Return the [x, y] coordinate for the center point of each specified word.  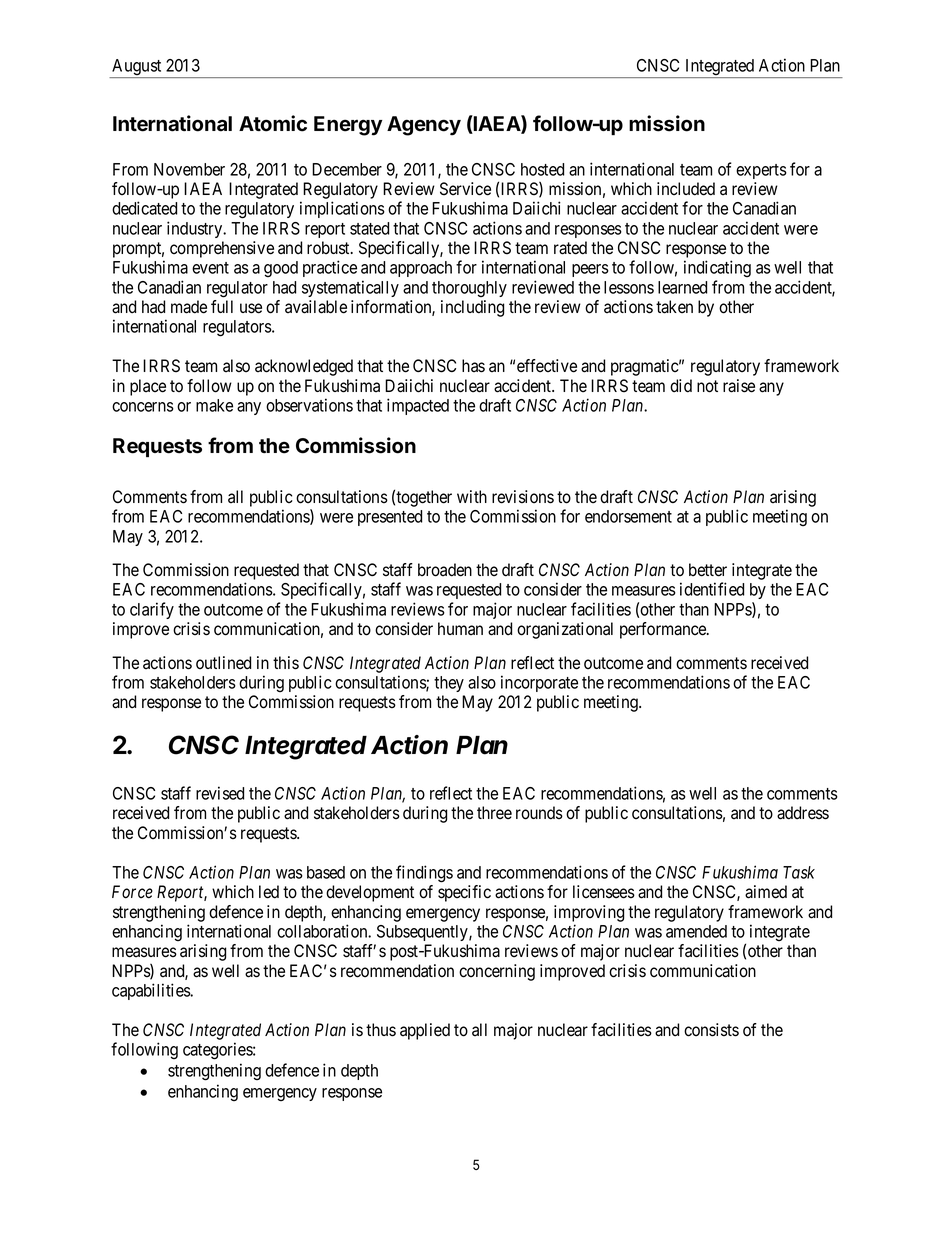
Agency [424, 126]
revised [220, 793]
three [494, 813]
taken [674, 307]
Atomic [273, 123]
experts [761, 171]
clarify [152, 610]
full [222, 306]
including [473, 308]
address [803, 813]
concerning [497, 972]
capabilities [152, 991]
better [708, 570]
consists [711, 1030]
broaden [445, 570]
